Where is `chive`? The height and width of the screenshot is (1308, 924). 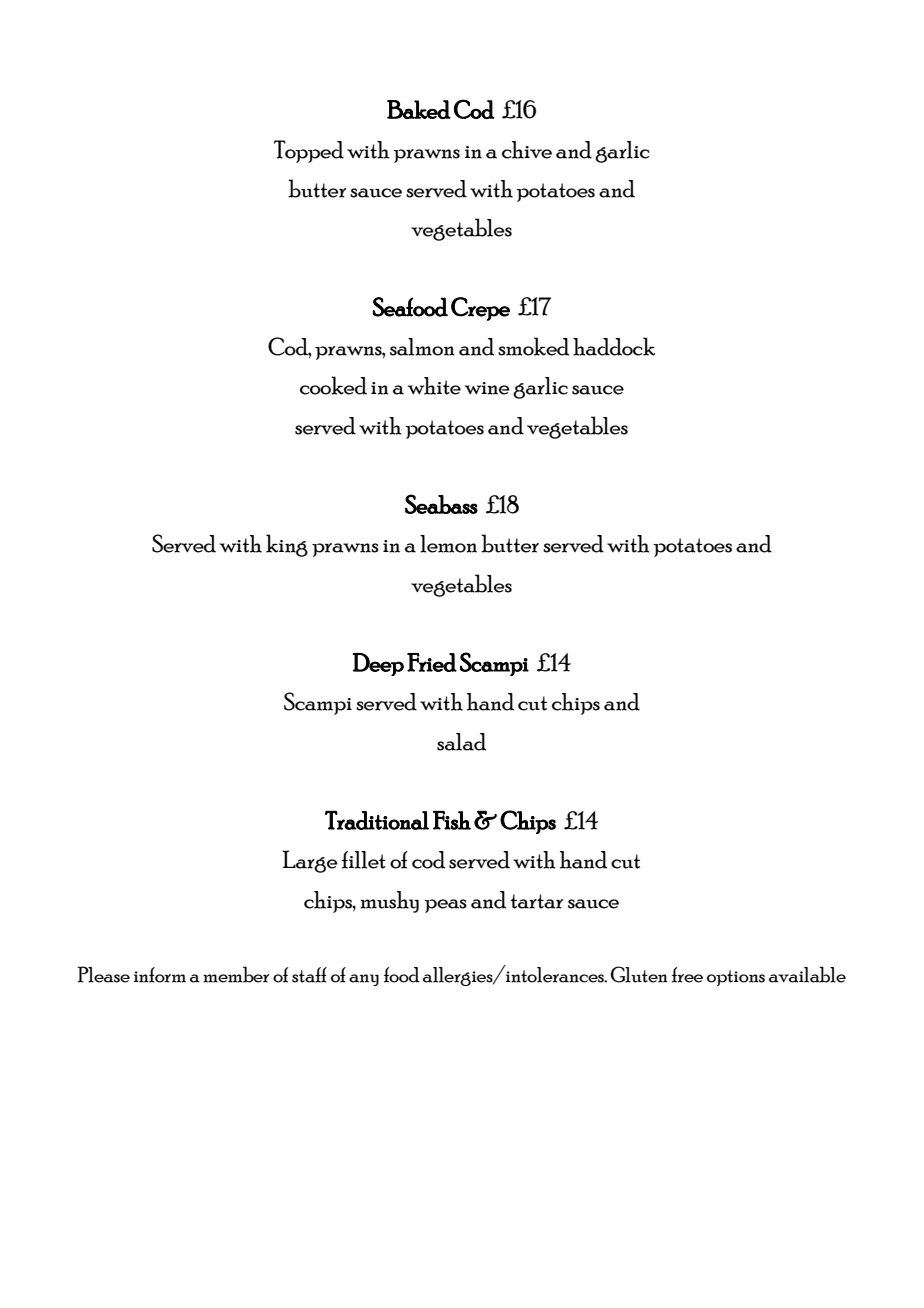
chive is located at coordinates (527, 150).
